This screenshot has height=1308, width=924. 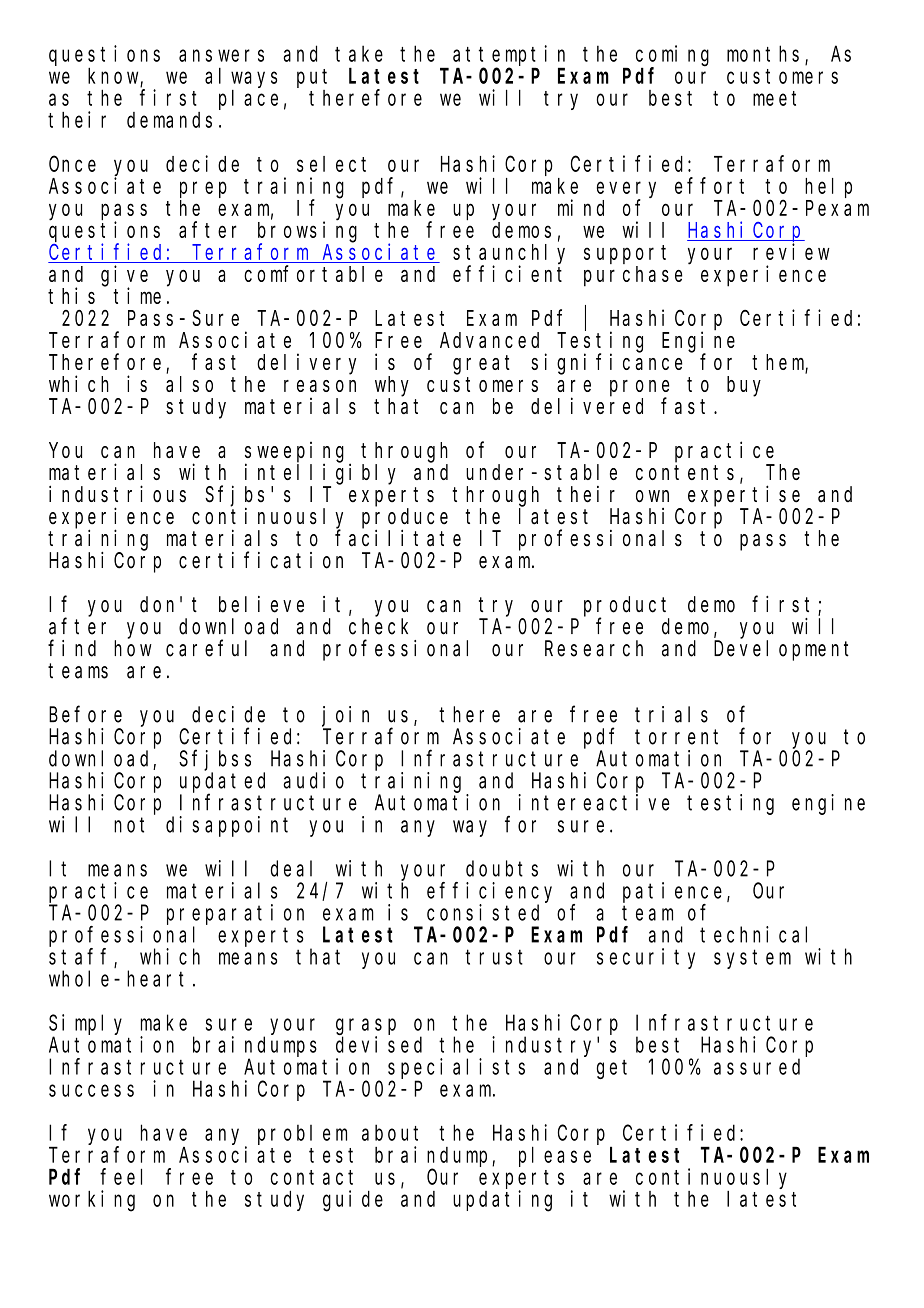 I want to click on Advanced, so click(x=489, y=340).
